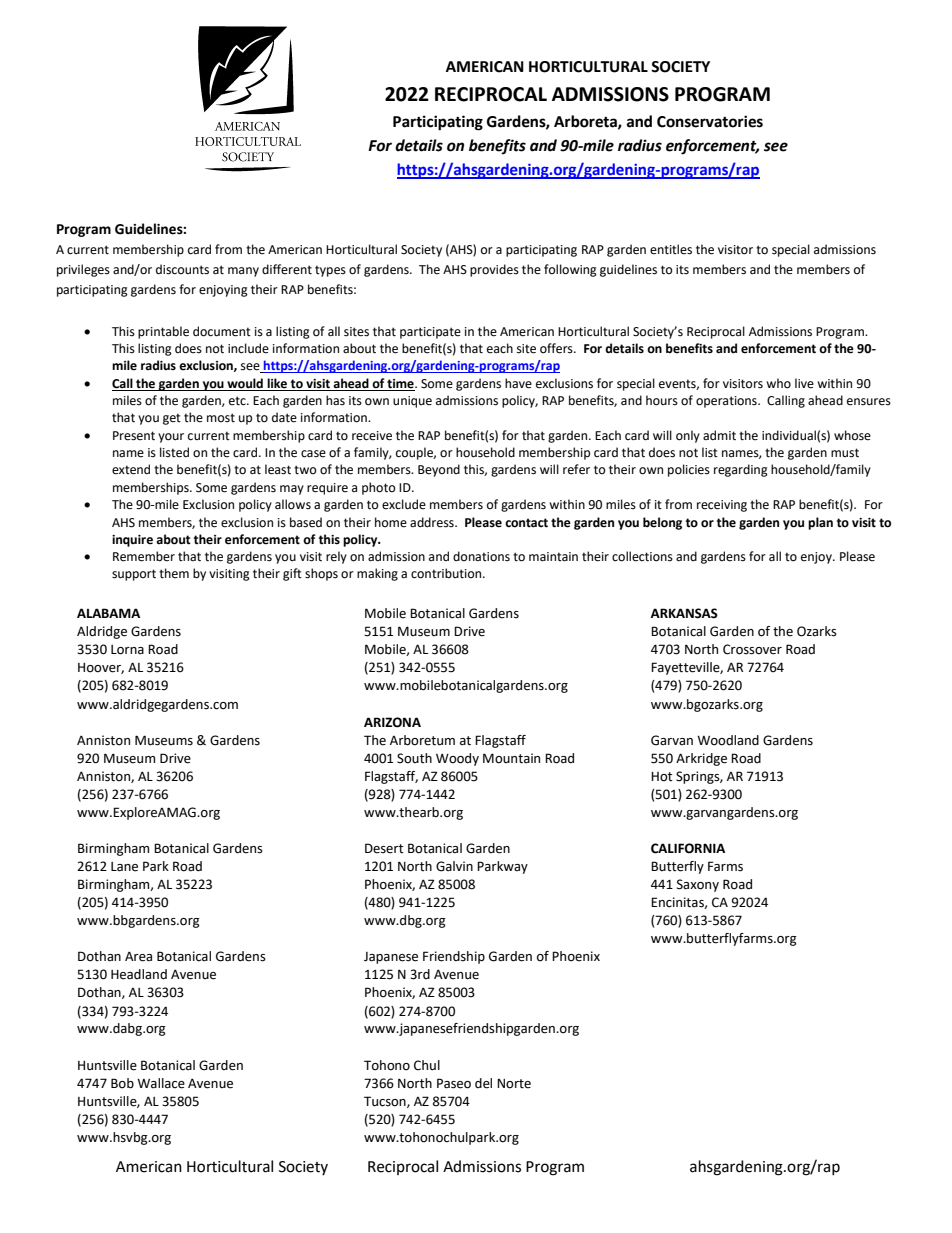 This page has width=952, height=1233. What do you see at coordinates (174, 573) in the page?
I see `them` at bounding box center [174, 573].
